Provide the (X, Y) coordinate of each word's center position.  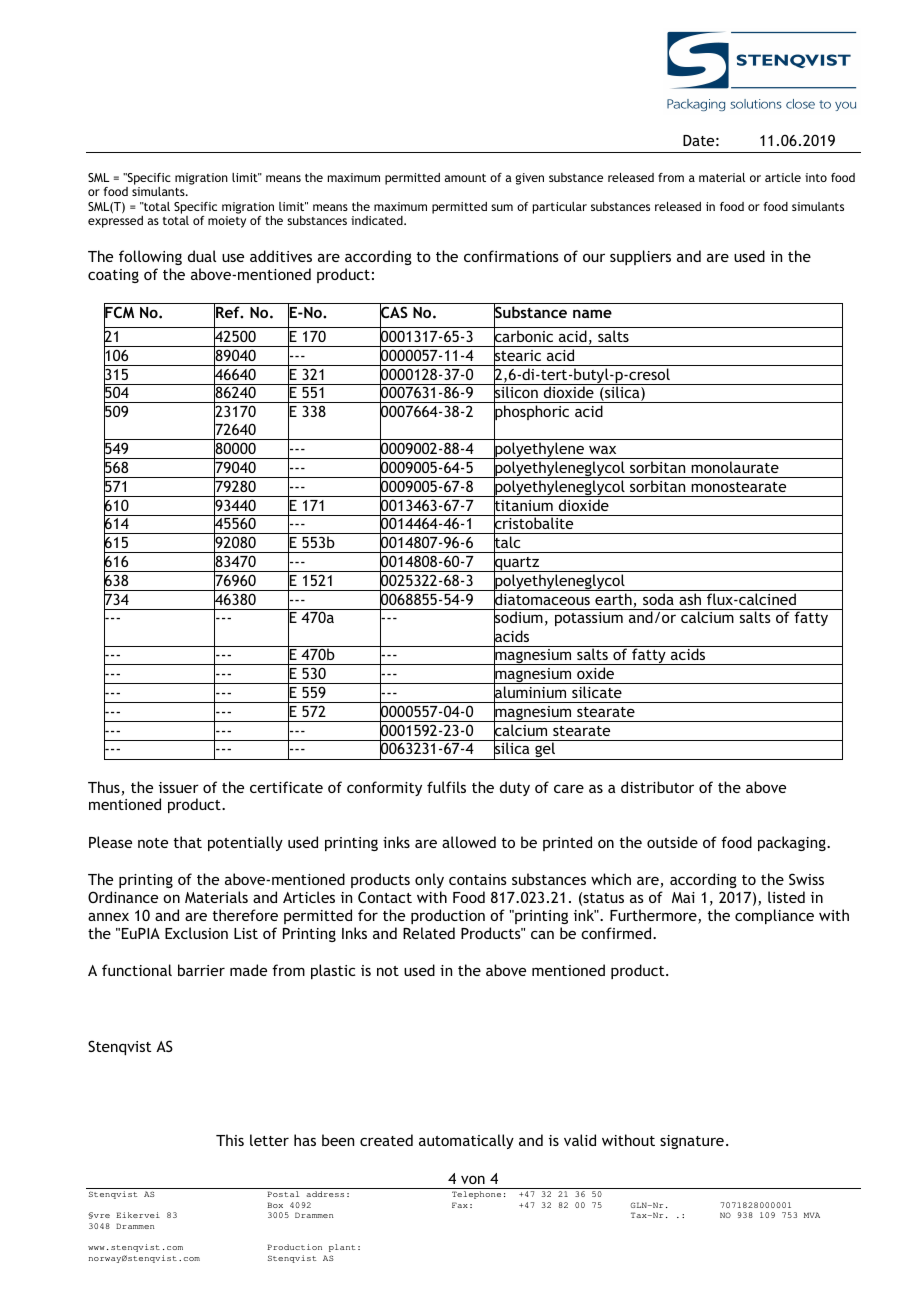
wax (602, 450)
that (188, 842)
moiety (227, 222)
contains (478, 879)
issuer (179, 787)
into (816, 177)
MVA (812, 1215)
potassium (589, 619)
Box (275, 1205)
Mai (683, 897)
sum (502, 207)
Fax (460, 1205)
